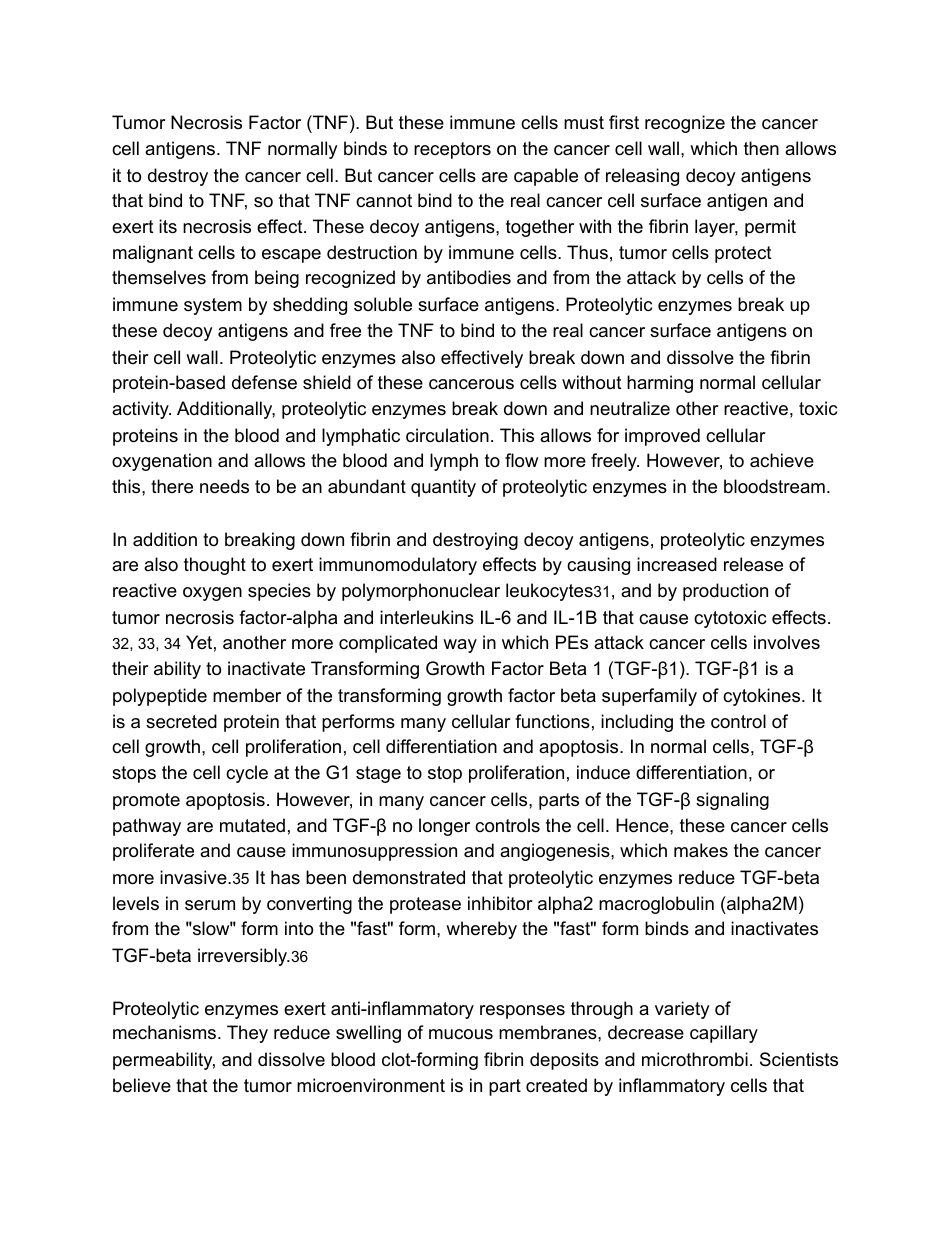 The height and width of the screenshot is (1233, 952). I want to click on They, so click(247, 1034).
